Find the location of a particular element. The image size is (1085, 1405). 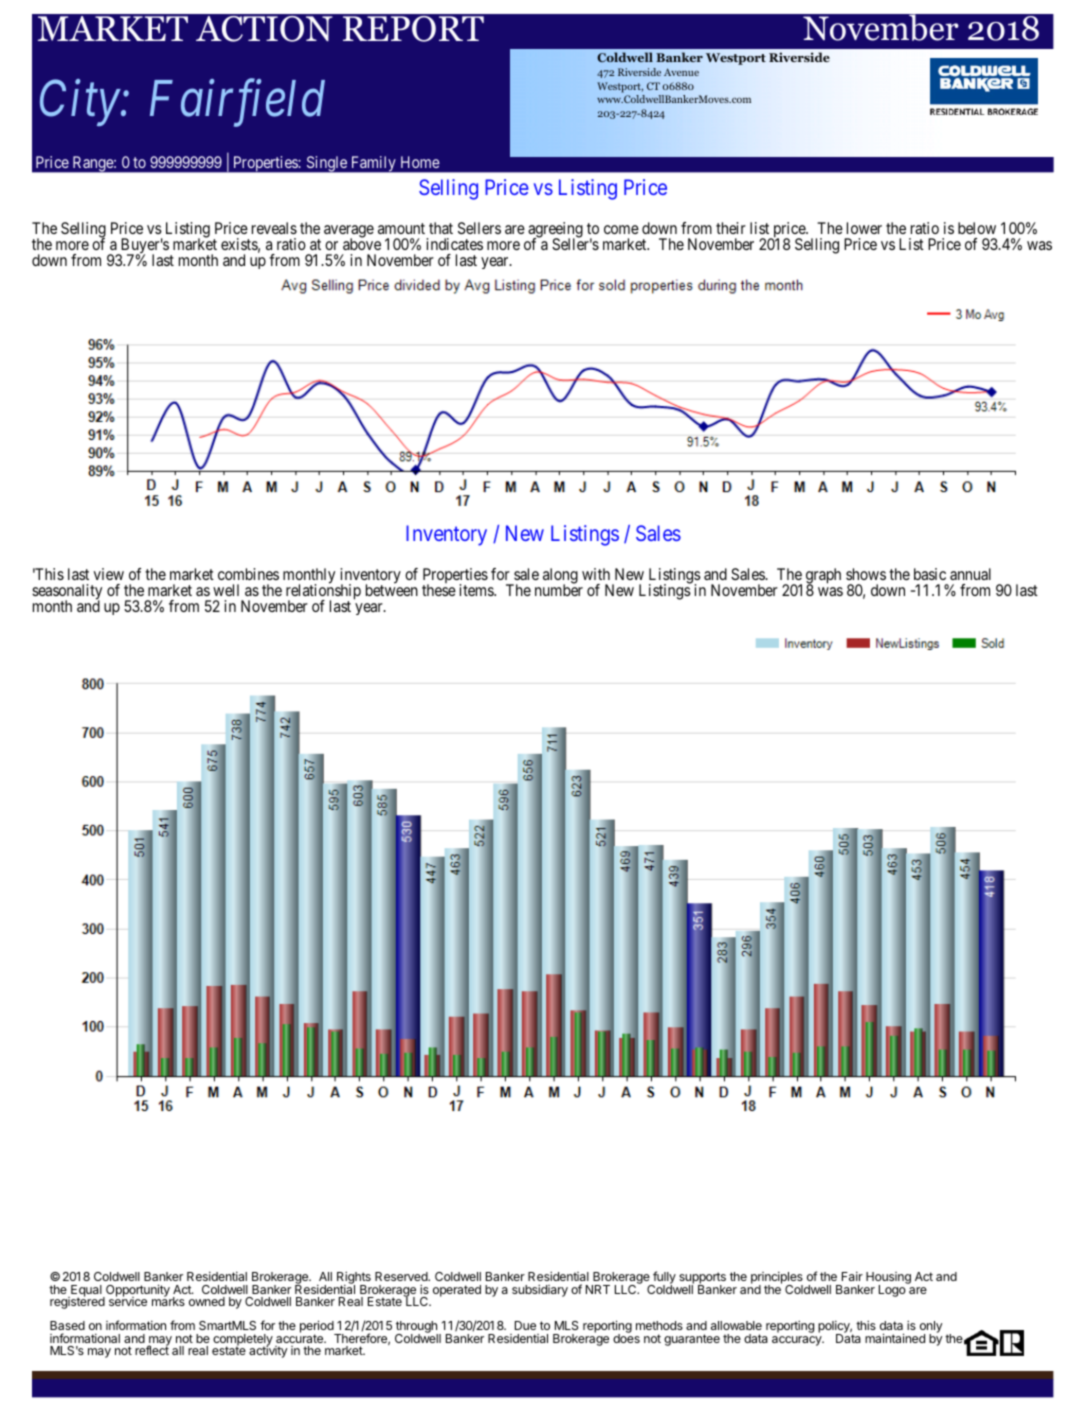

owned is located at coordinates (207, 1301).
